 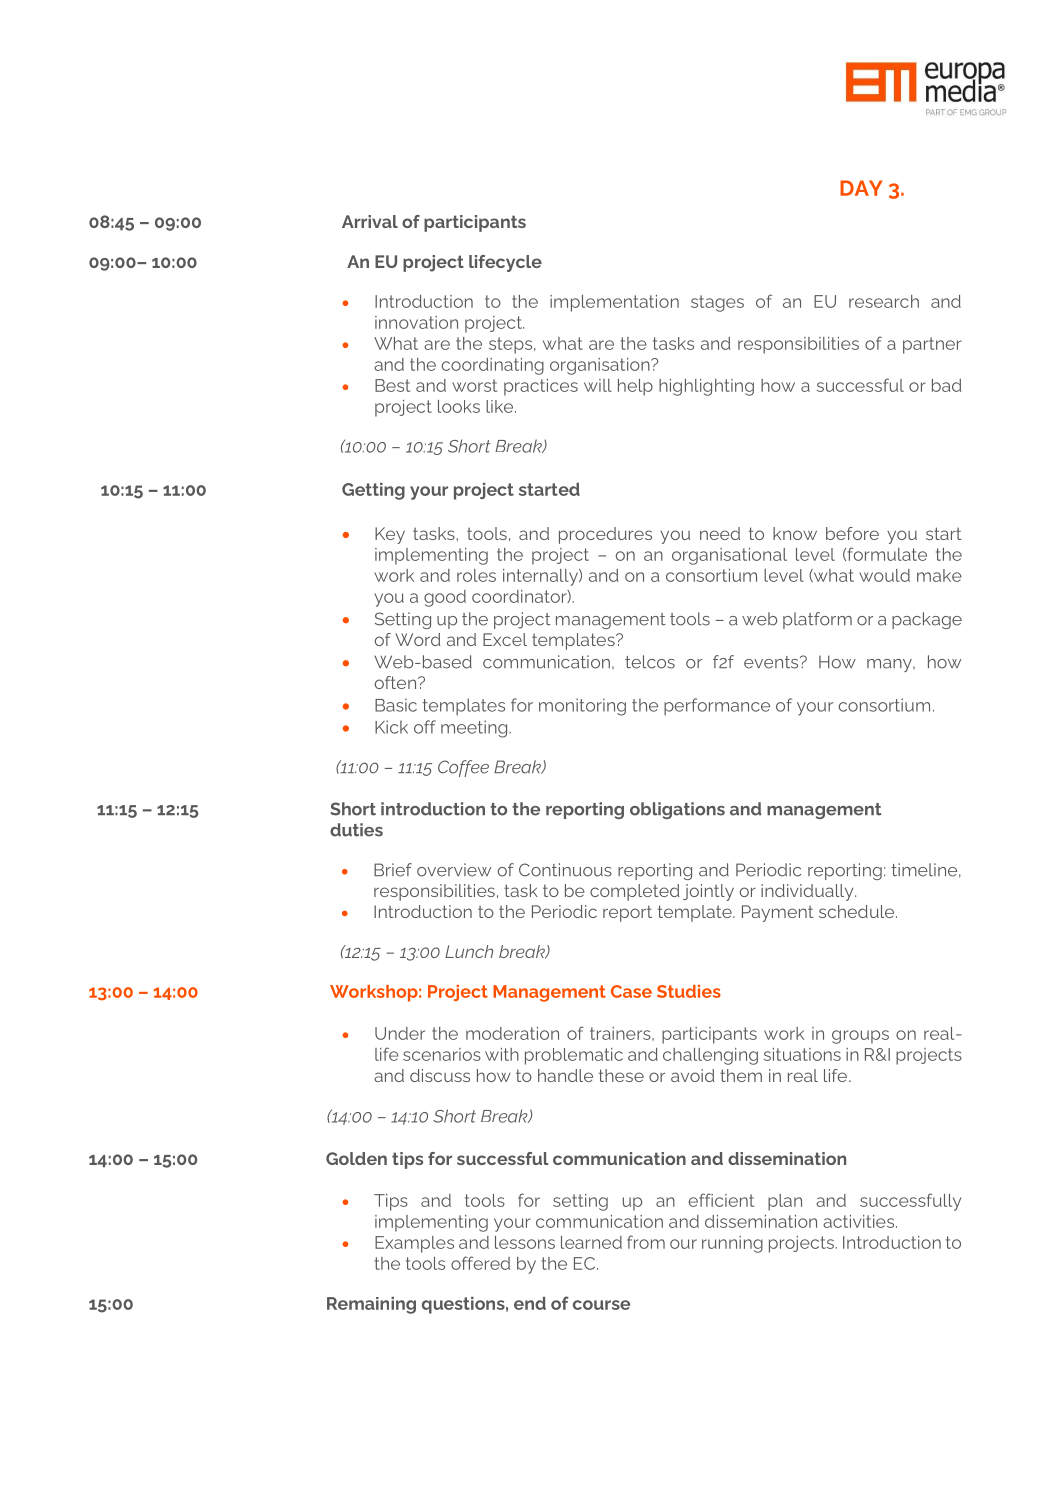 What do you see at coordinates (605, 535) in the screenshot?
I see `procedures` at bounding box center [605, 535].
